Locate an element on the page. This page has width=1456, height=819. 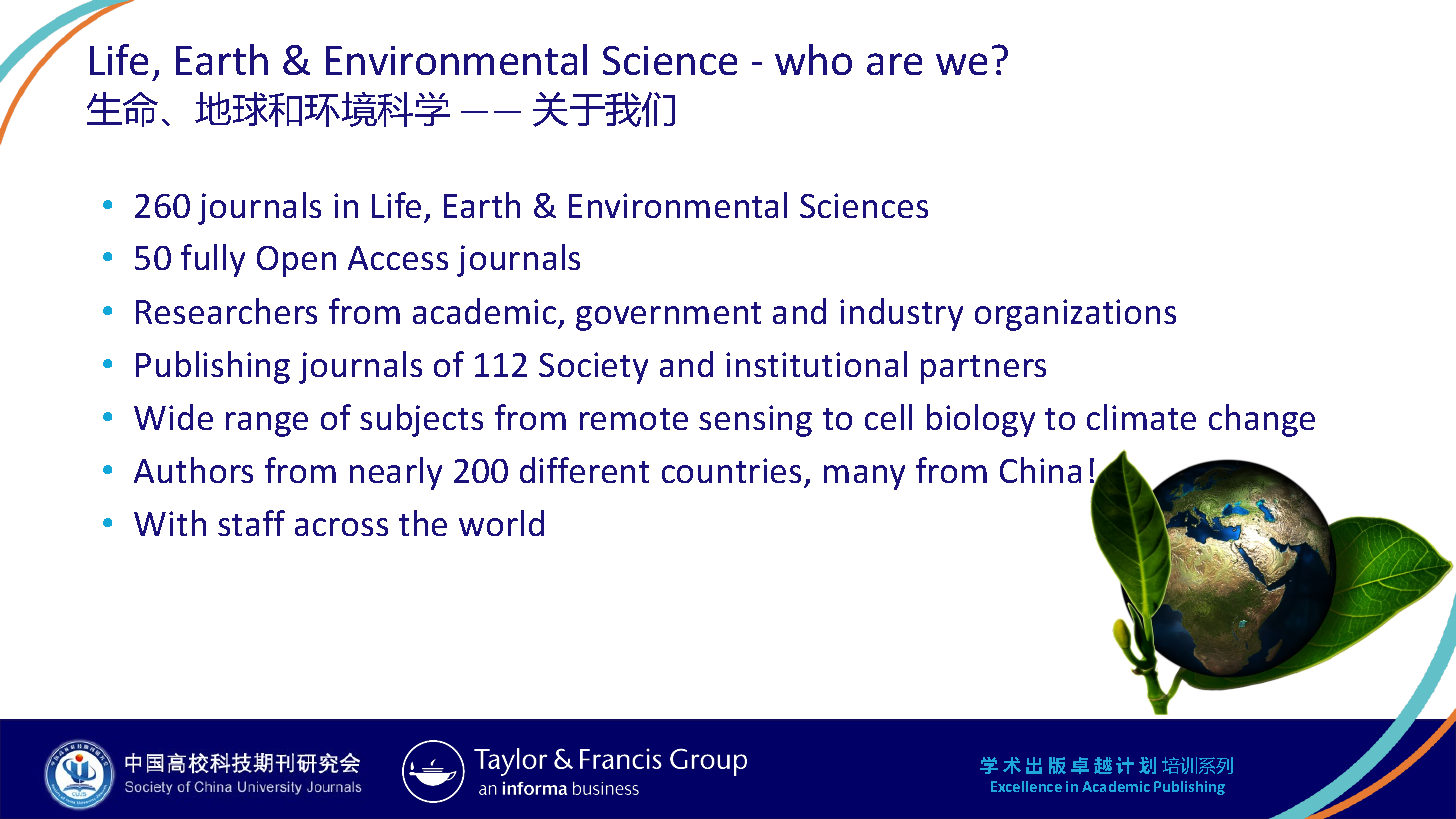
industry is located at coordinates (901, 314).
